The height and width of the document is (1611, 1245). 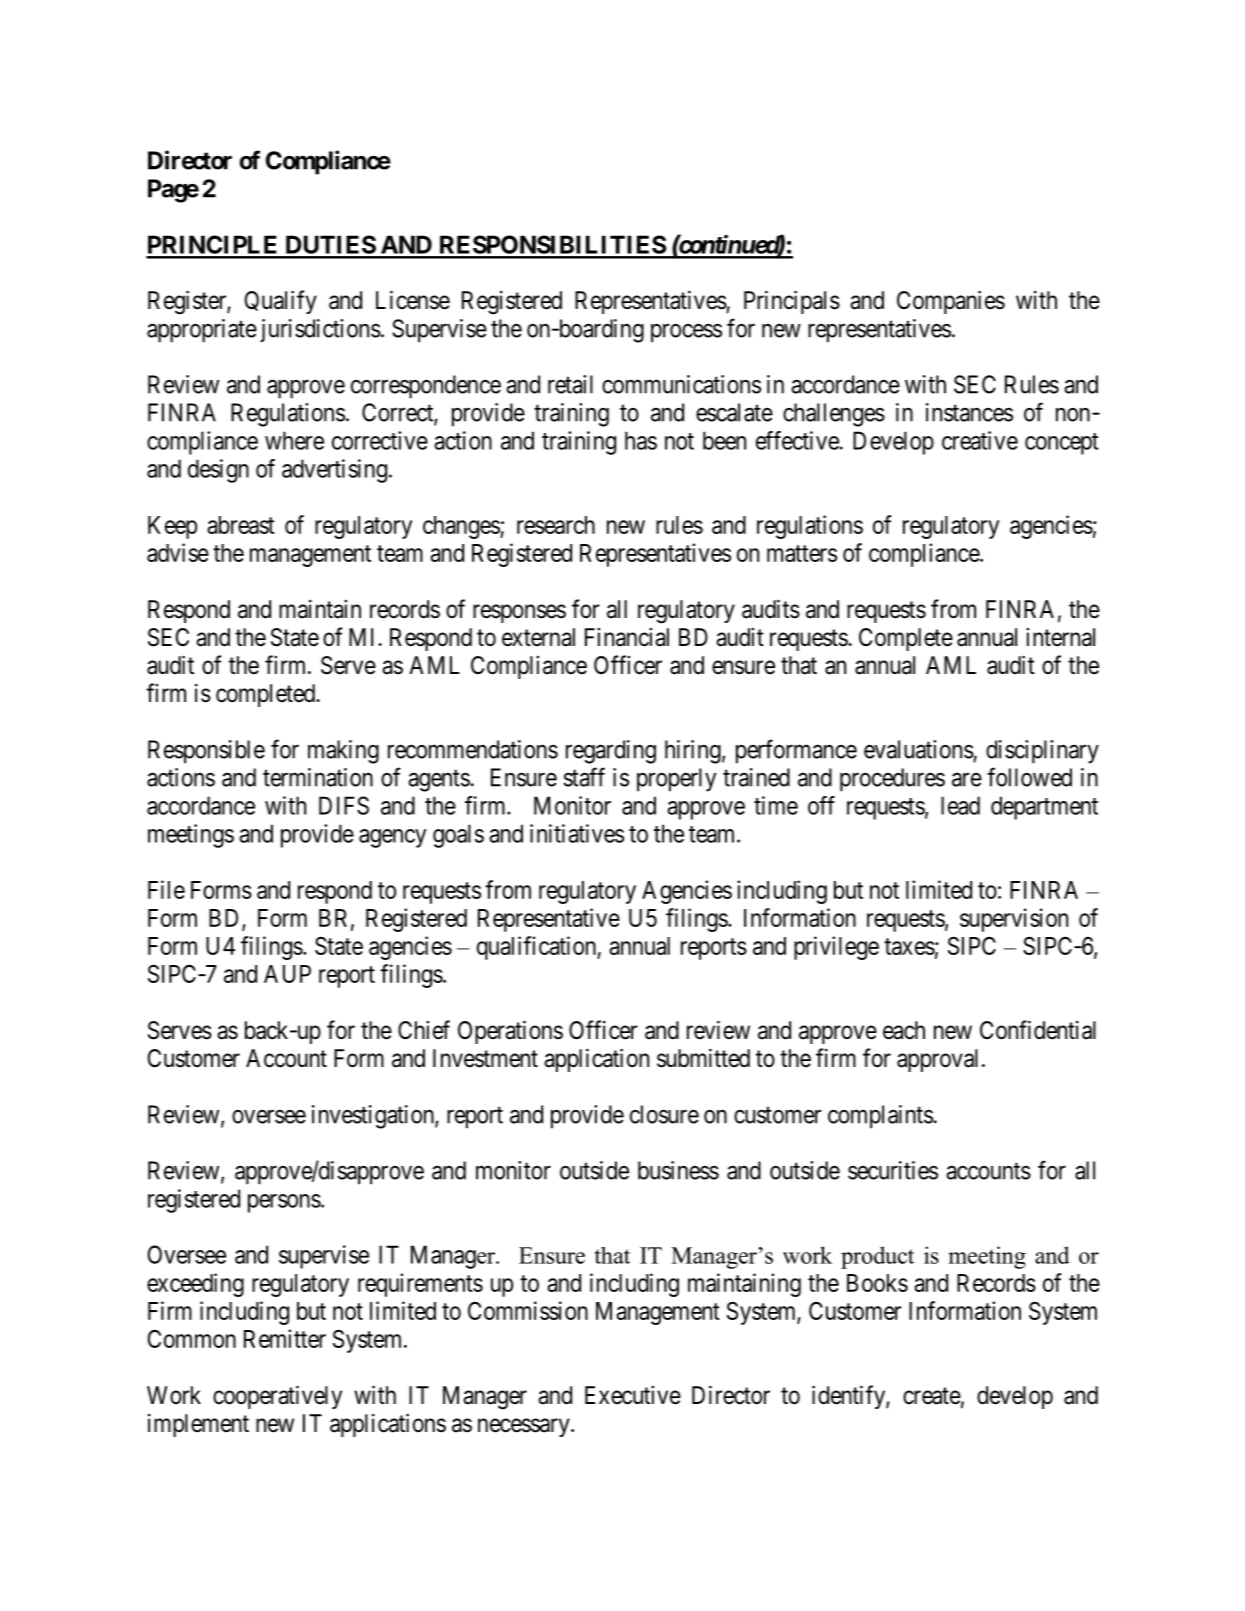 I want to click on internal, so click(x=1060, y=637).
